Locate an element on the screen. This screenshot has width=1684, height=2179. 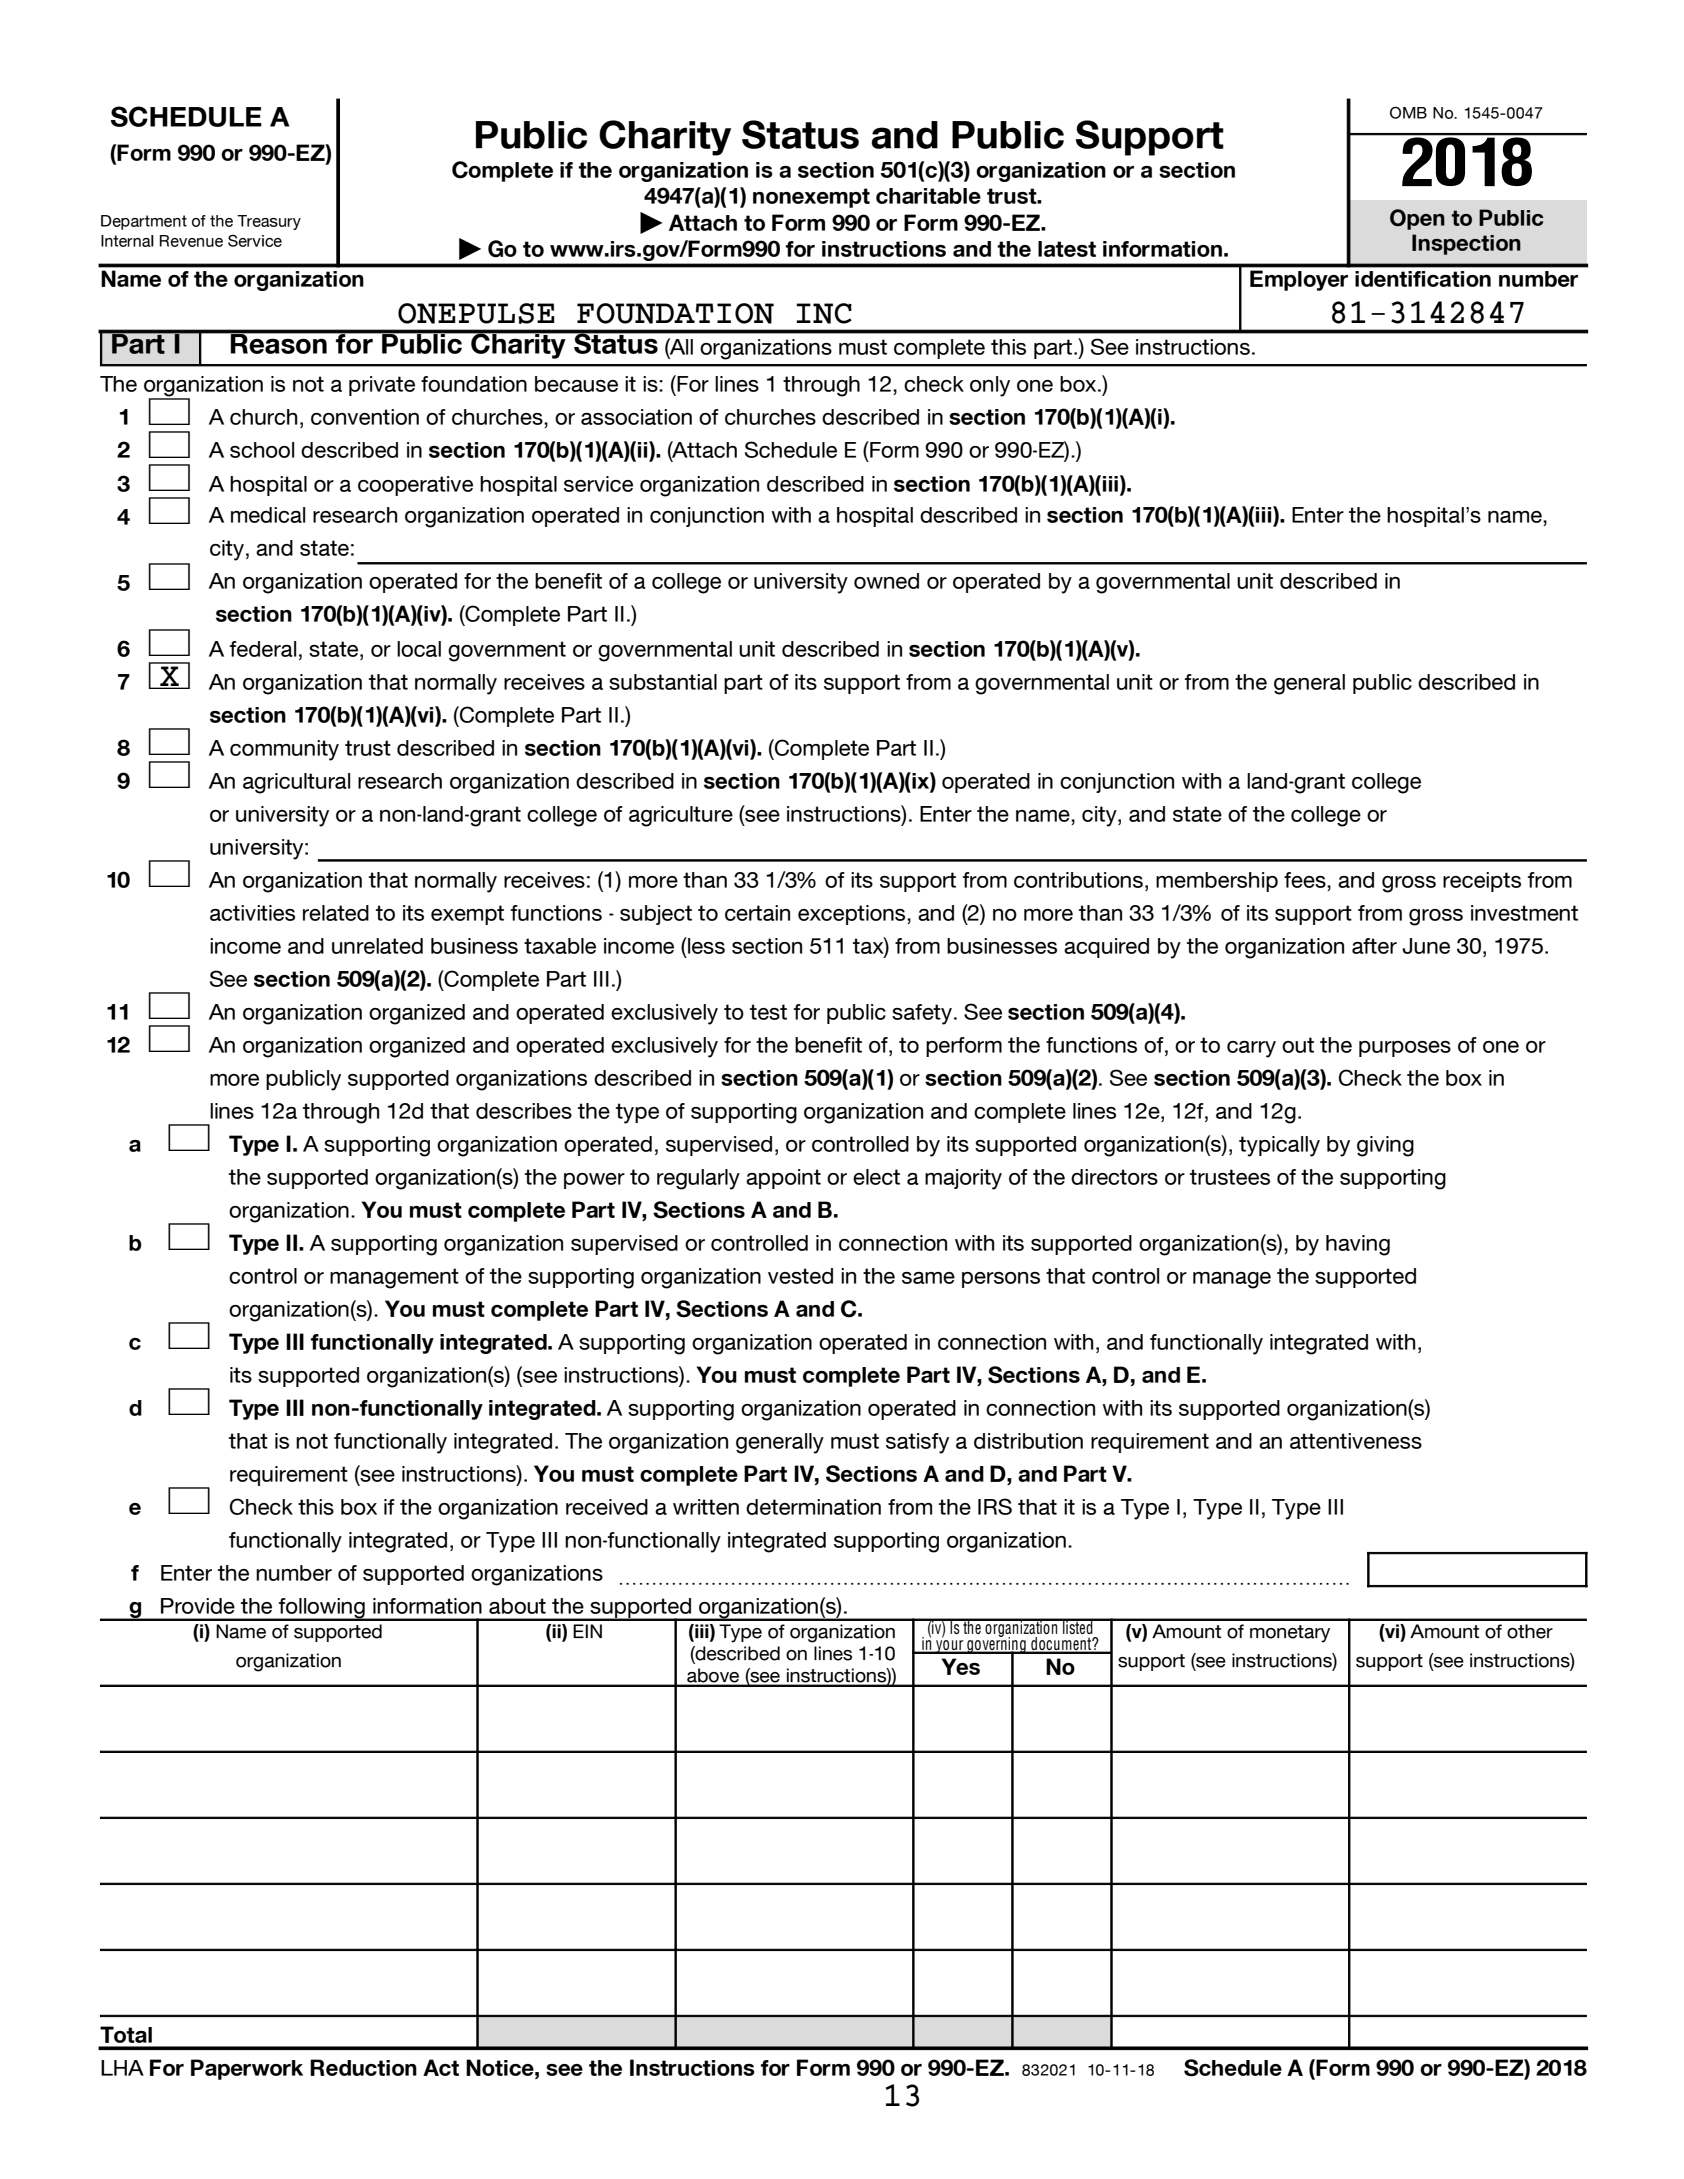
following is located at coordinates (322, 1609).
